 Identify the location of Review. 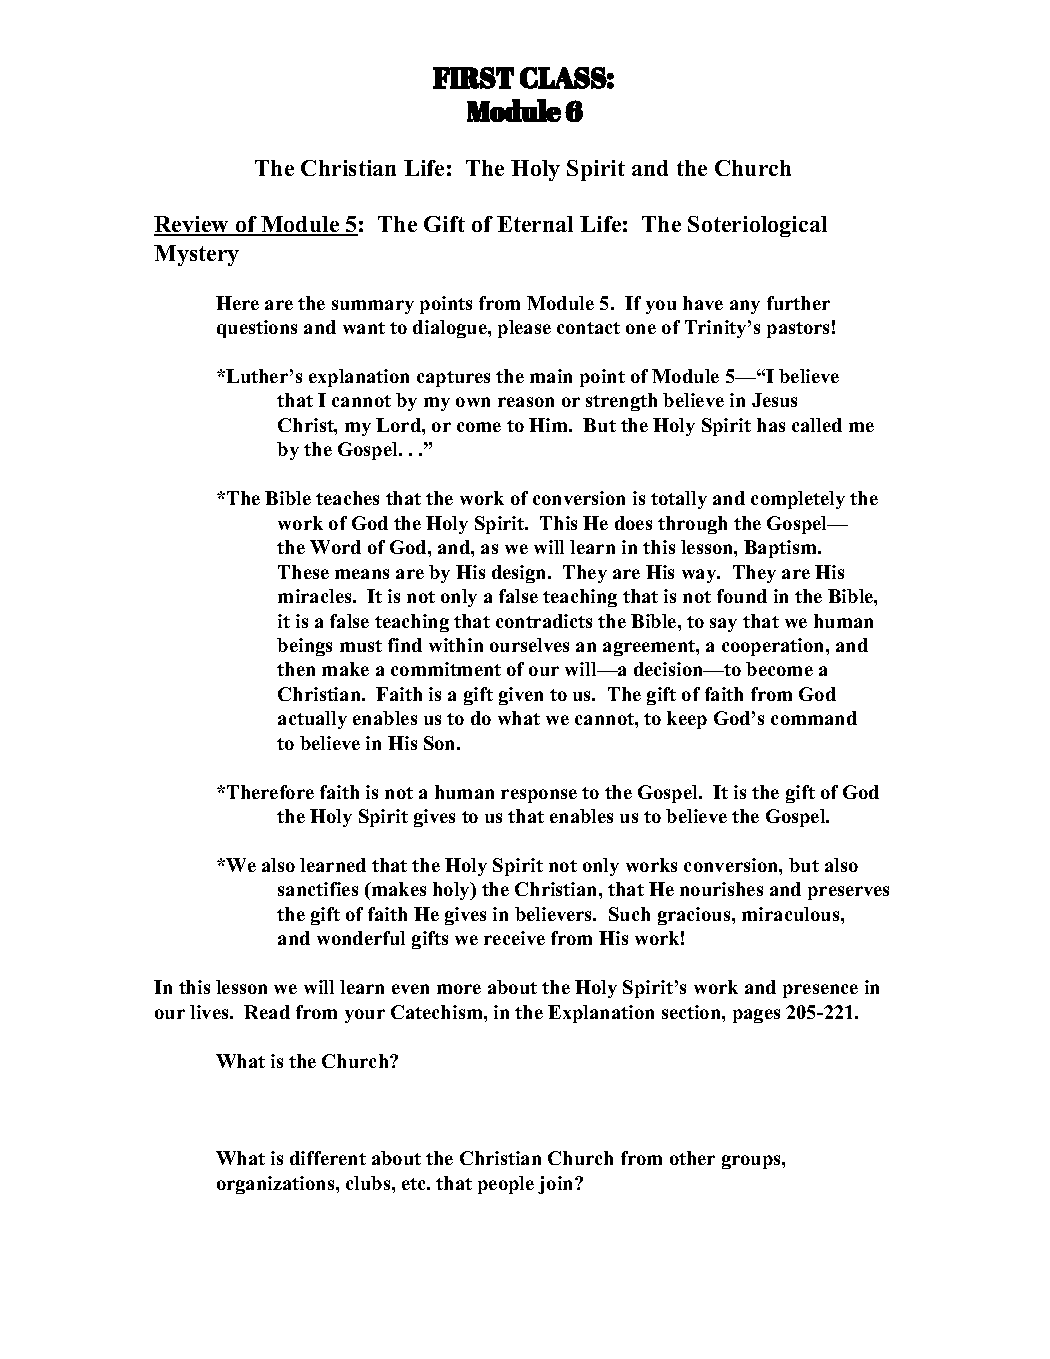
(192, 226).
